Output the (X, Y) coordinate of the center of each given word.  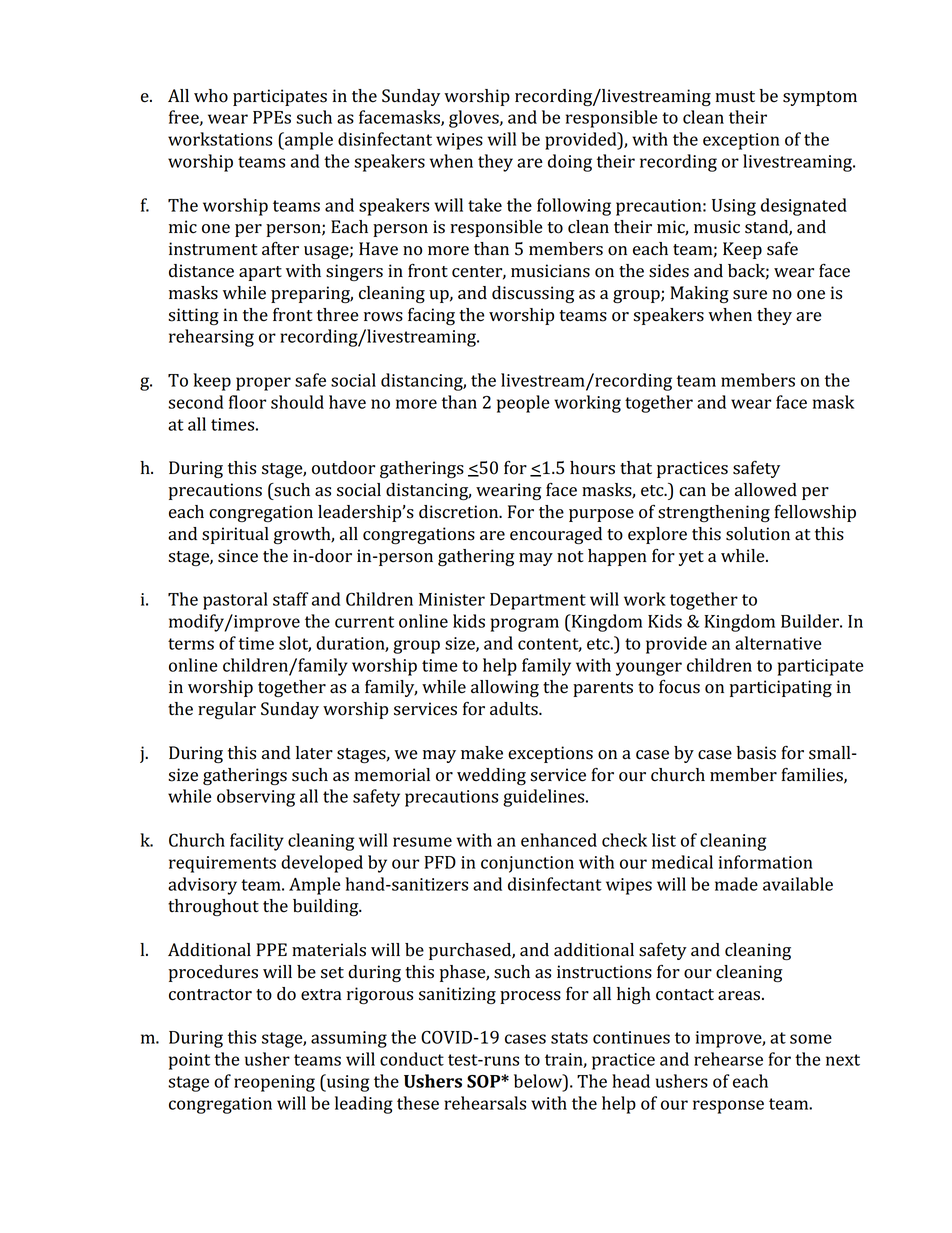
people (523, 404)
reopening (274, 1083)
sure (750, 295)
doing (570, 163)
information (766, 862)
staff (291, 599)
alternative (778, 643)
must (735, 97)
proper (263, 384)
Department (538, 601)
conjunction (527, 864)
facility (257, 842)
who (211, 96)
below (539, 1081)
